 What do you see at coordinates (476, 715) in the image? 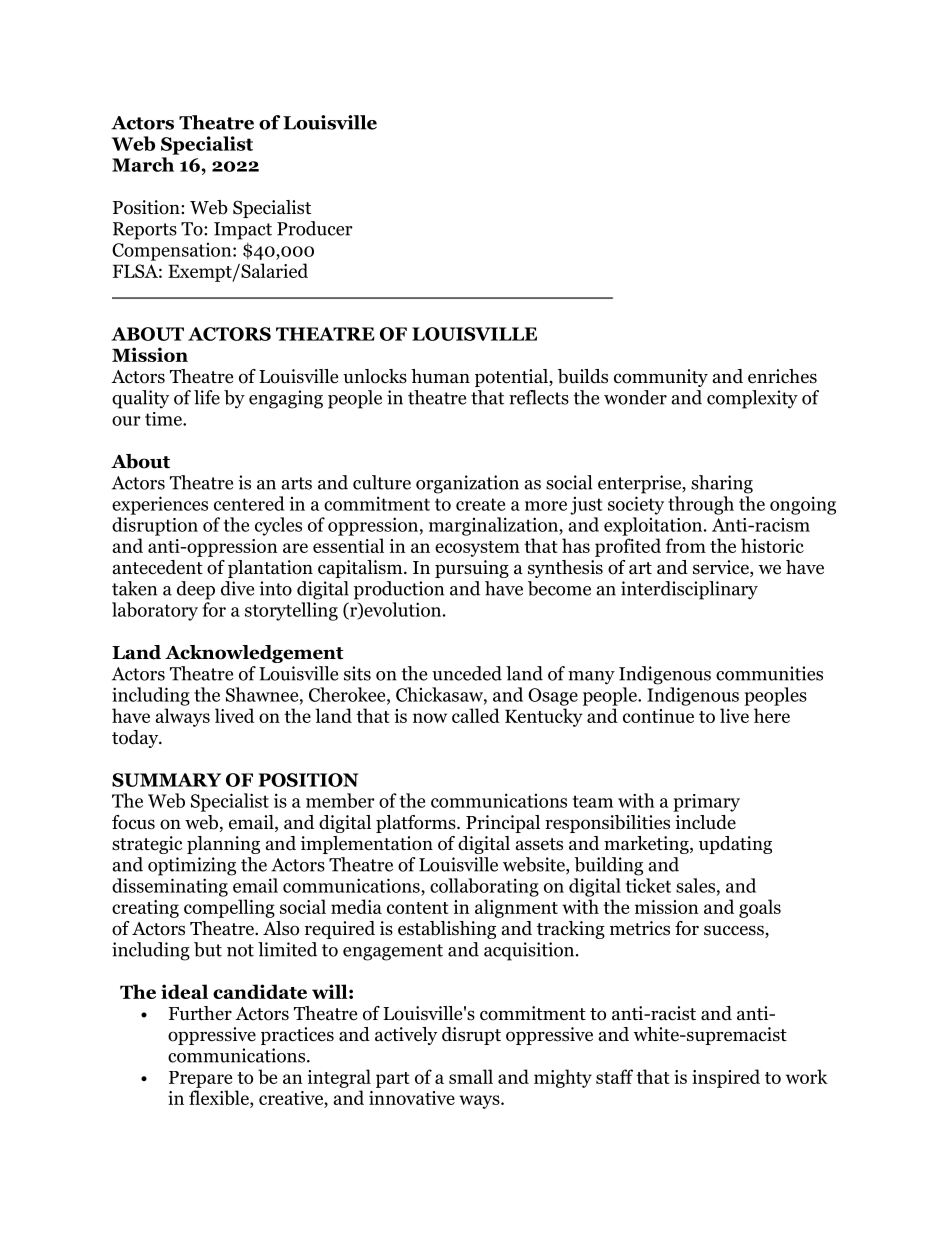
I see `called` at bounding box center [476, 715].
